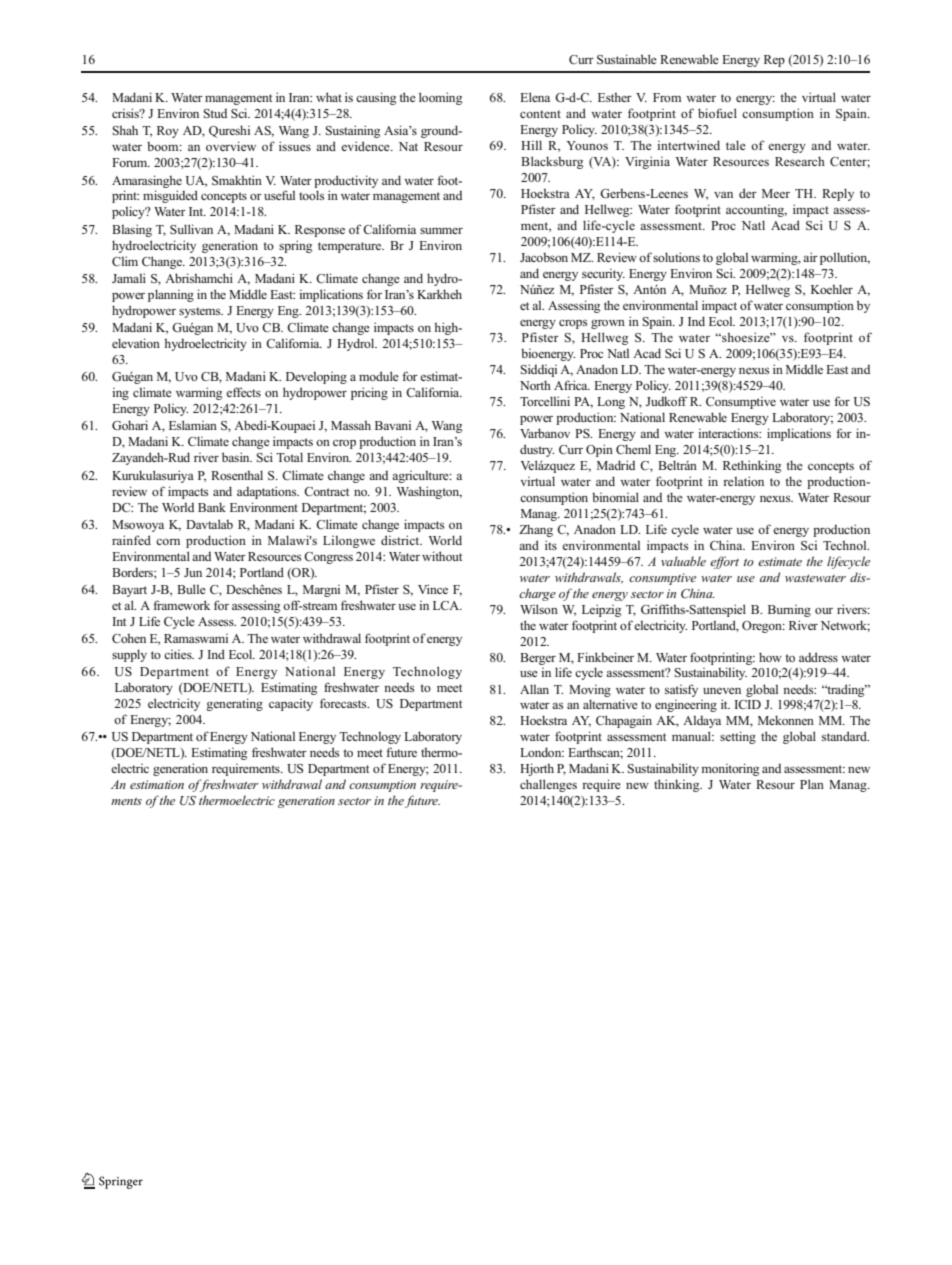  What do you see at coordinates (729, 433) in the screenshot?
I see `interactions` at bounding box center [729, 433].
